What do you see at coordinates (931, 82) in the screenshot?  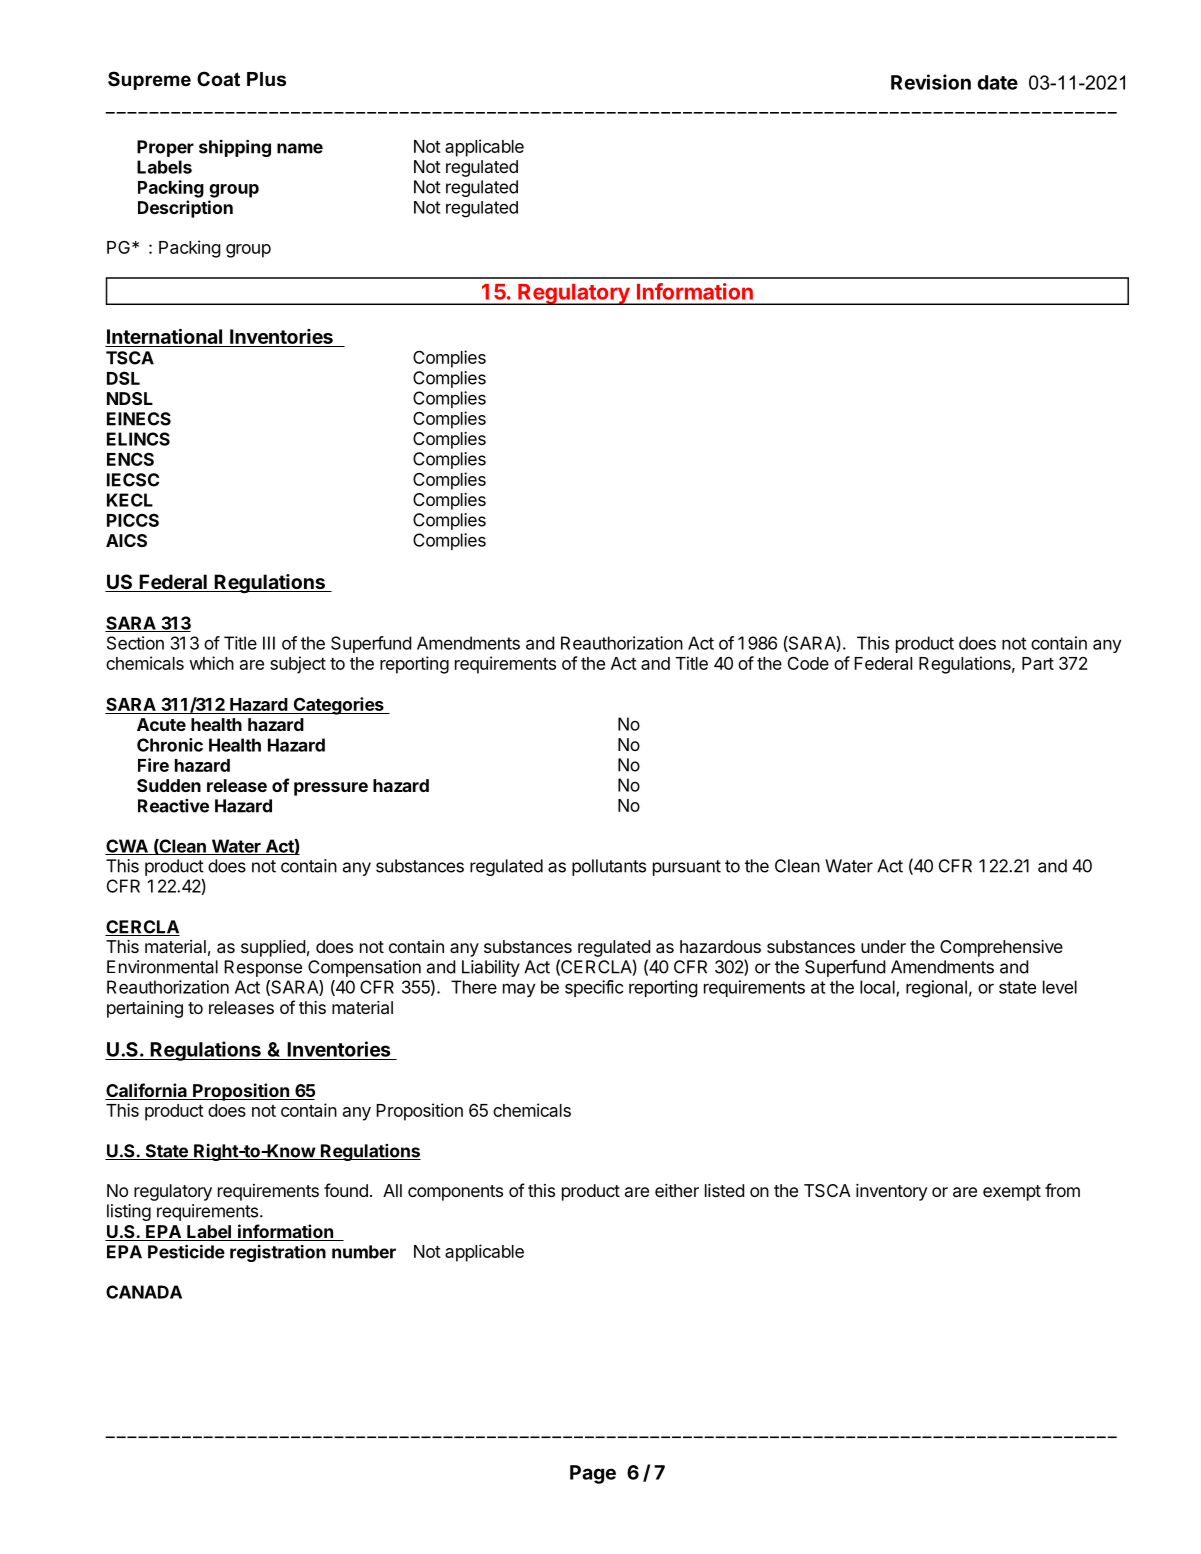 I see `Revision` at bounding box center [931, 82].
